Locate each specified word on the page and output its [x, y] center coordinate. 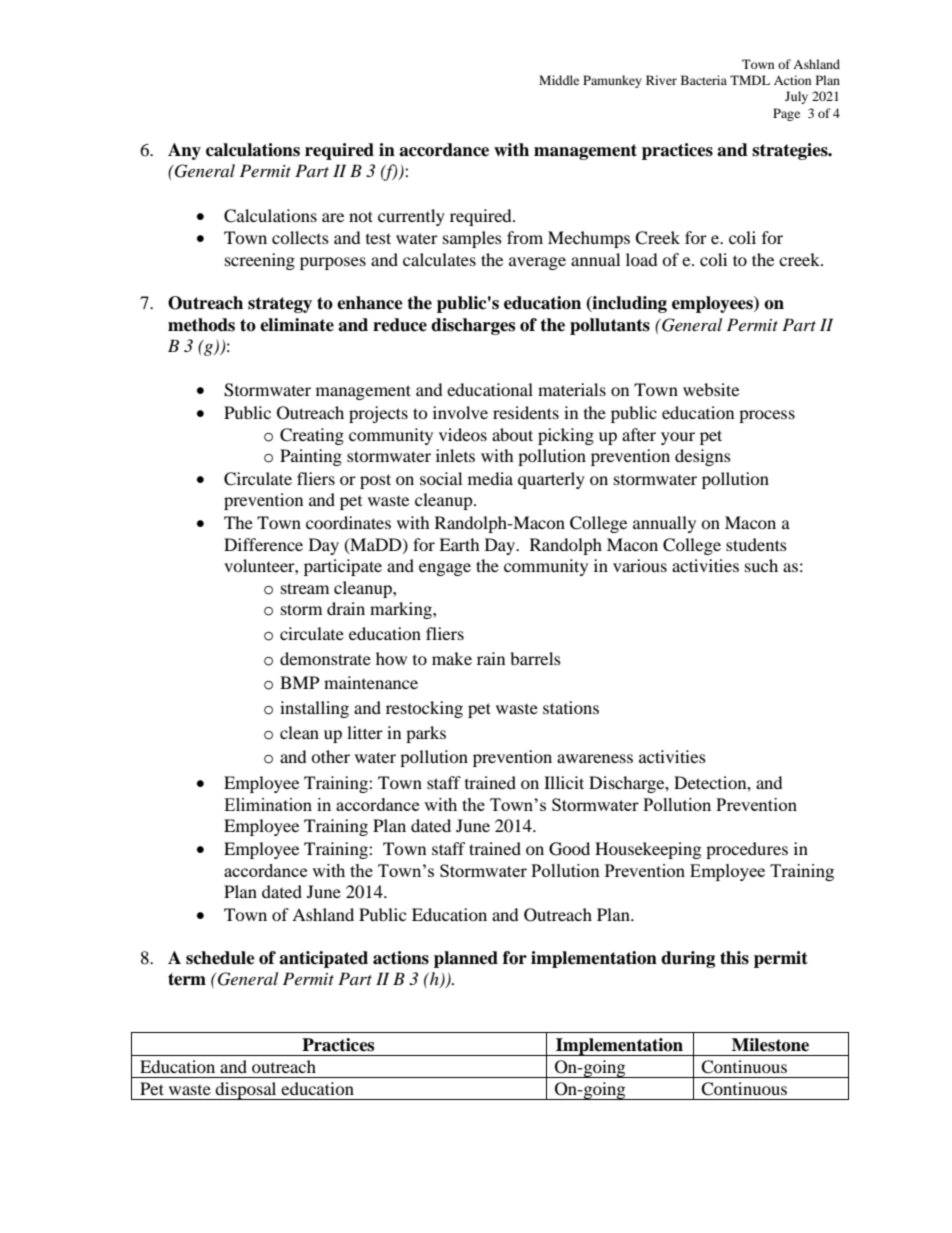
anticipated [323, 959]
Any [184, 151]
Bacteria [704, 80]
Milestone [770, 1045]
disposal [246, 1091]
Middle [559, 80]
